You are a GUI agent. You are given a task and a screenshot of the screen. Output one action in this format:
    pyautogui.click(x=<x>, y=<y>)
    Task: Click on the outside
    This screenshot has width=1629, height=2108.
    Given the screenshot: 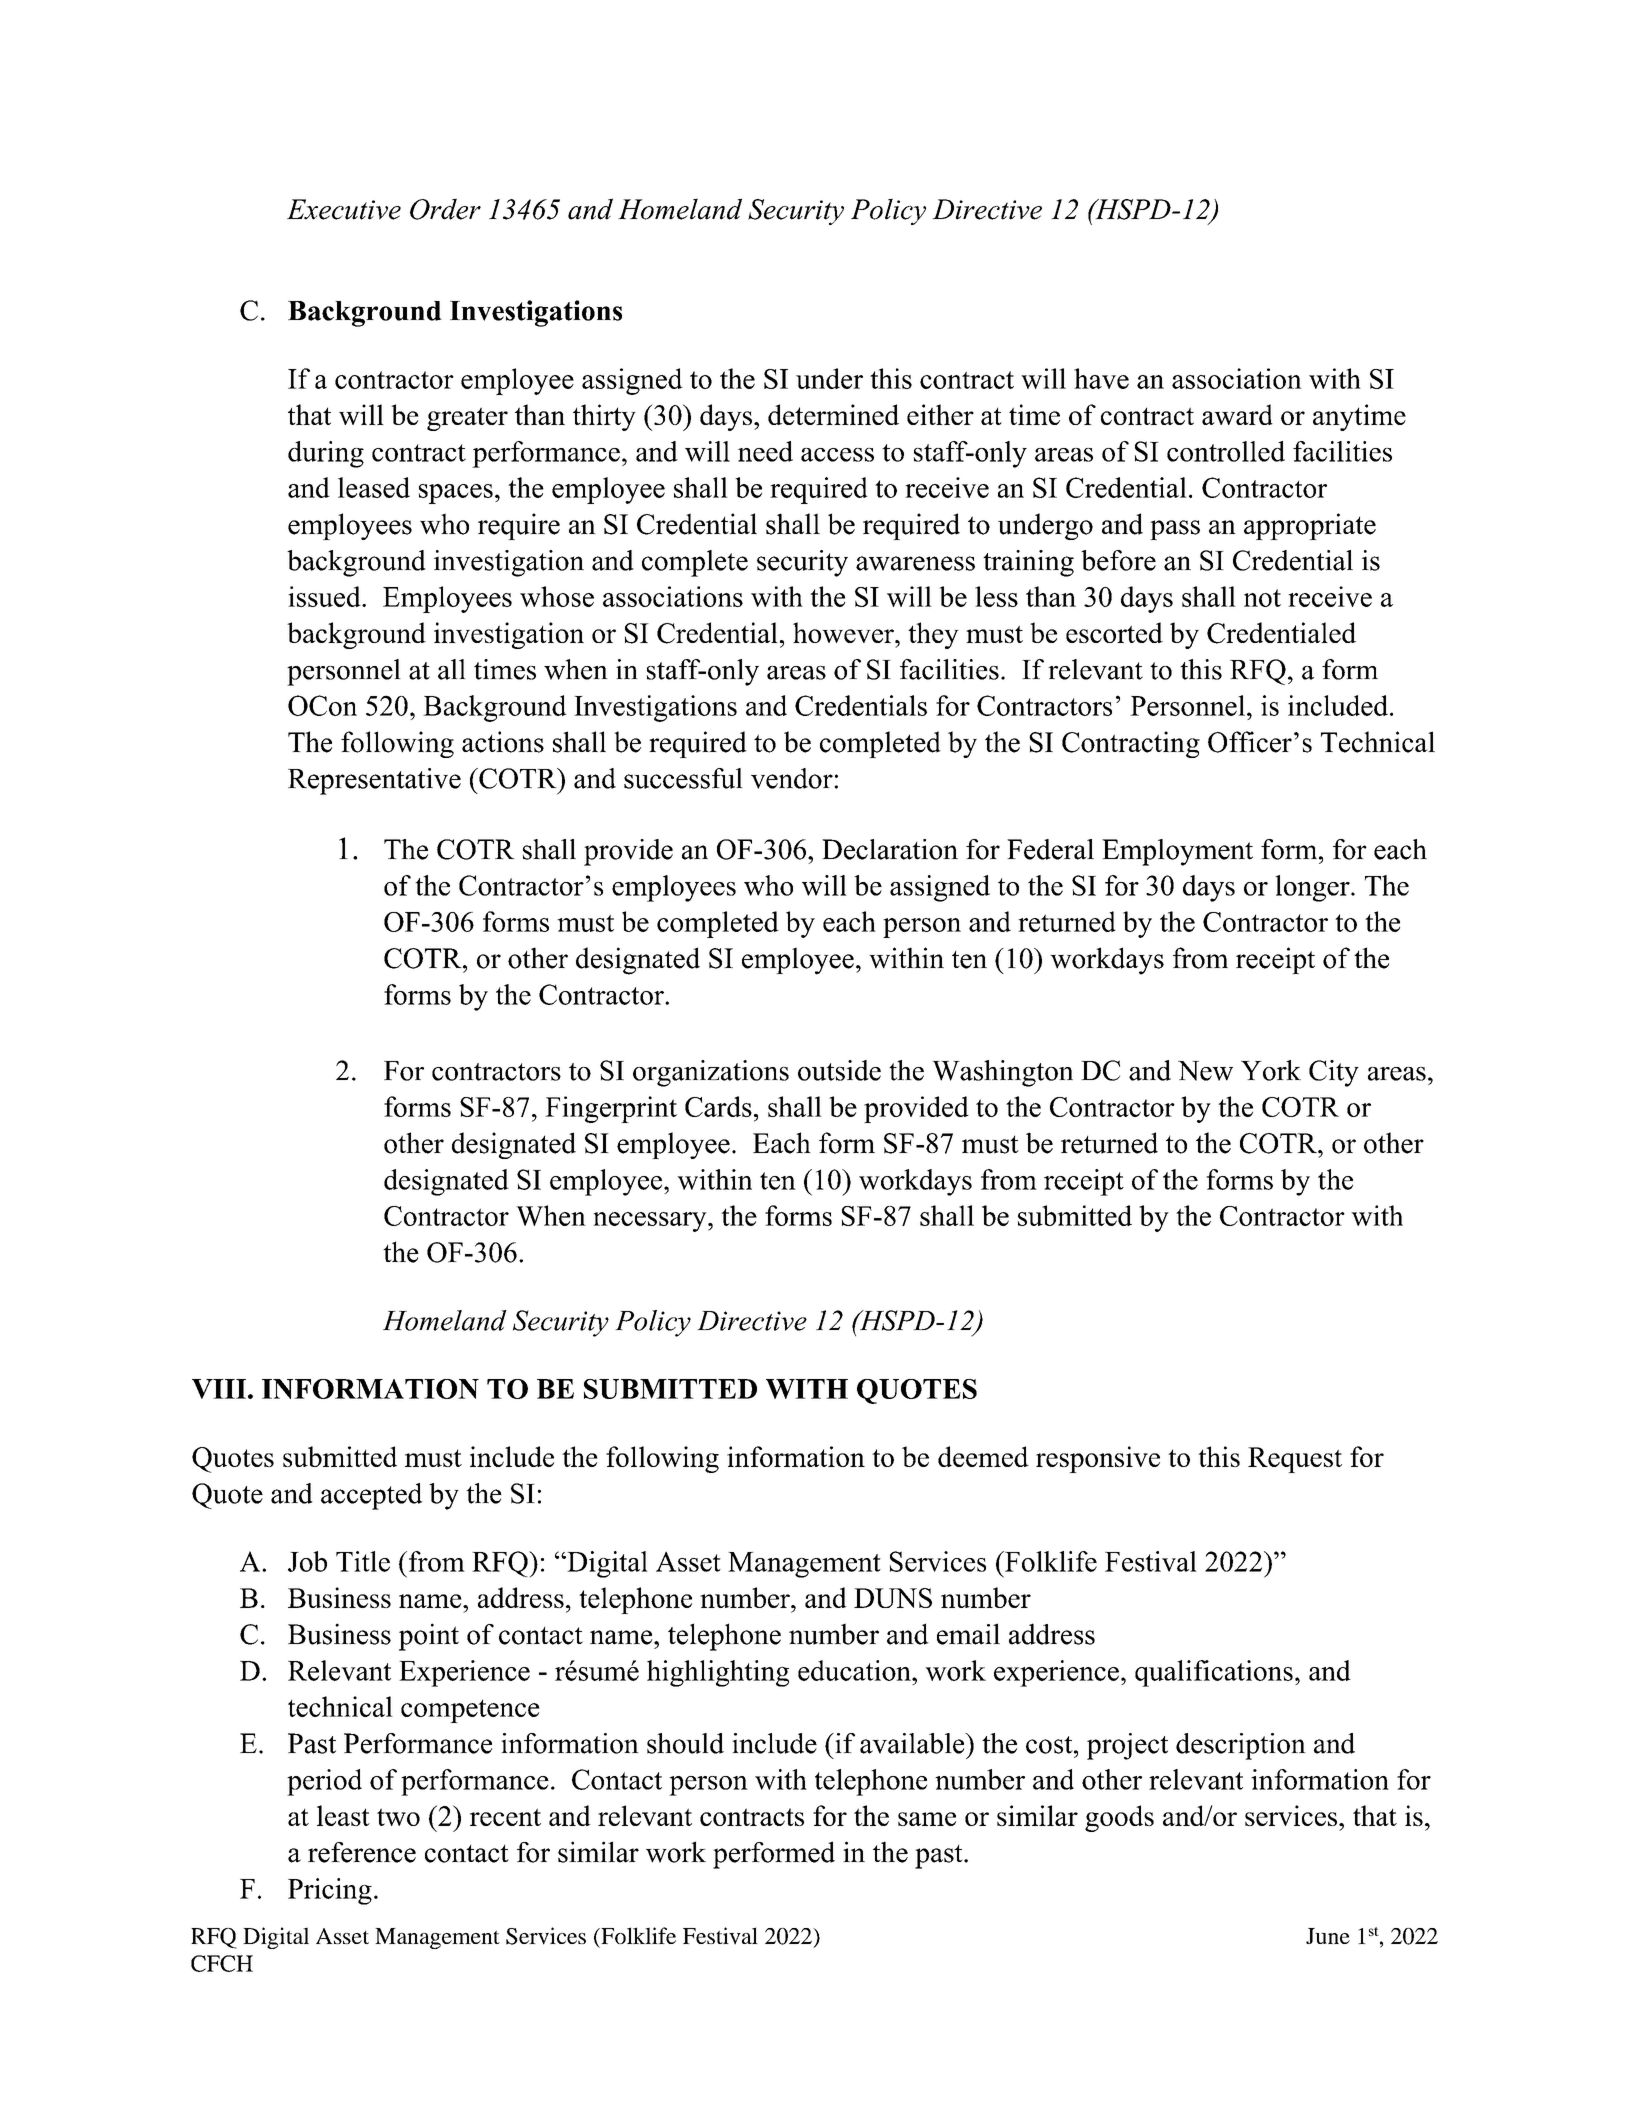 What is the action you would take?
    pyautogui.click(x=839, y=1070)
